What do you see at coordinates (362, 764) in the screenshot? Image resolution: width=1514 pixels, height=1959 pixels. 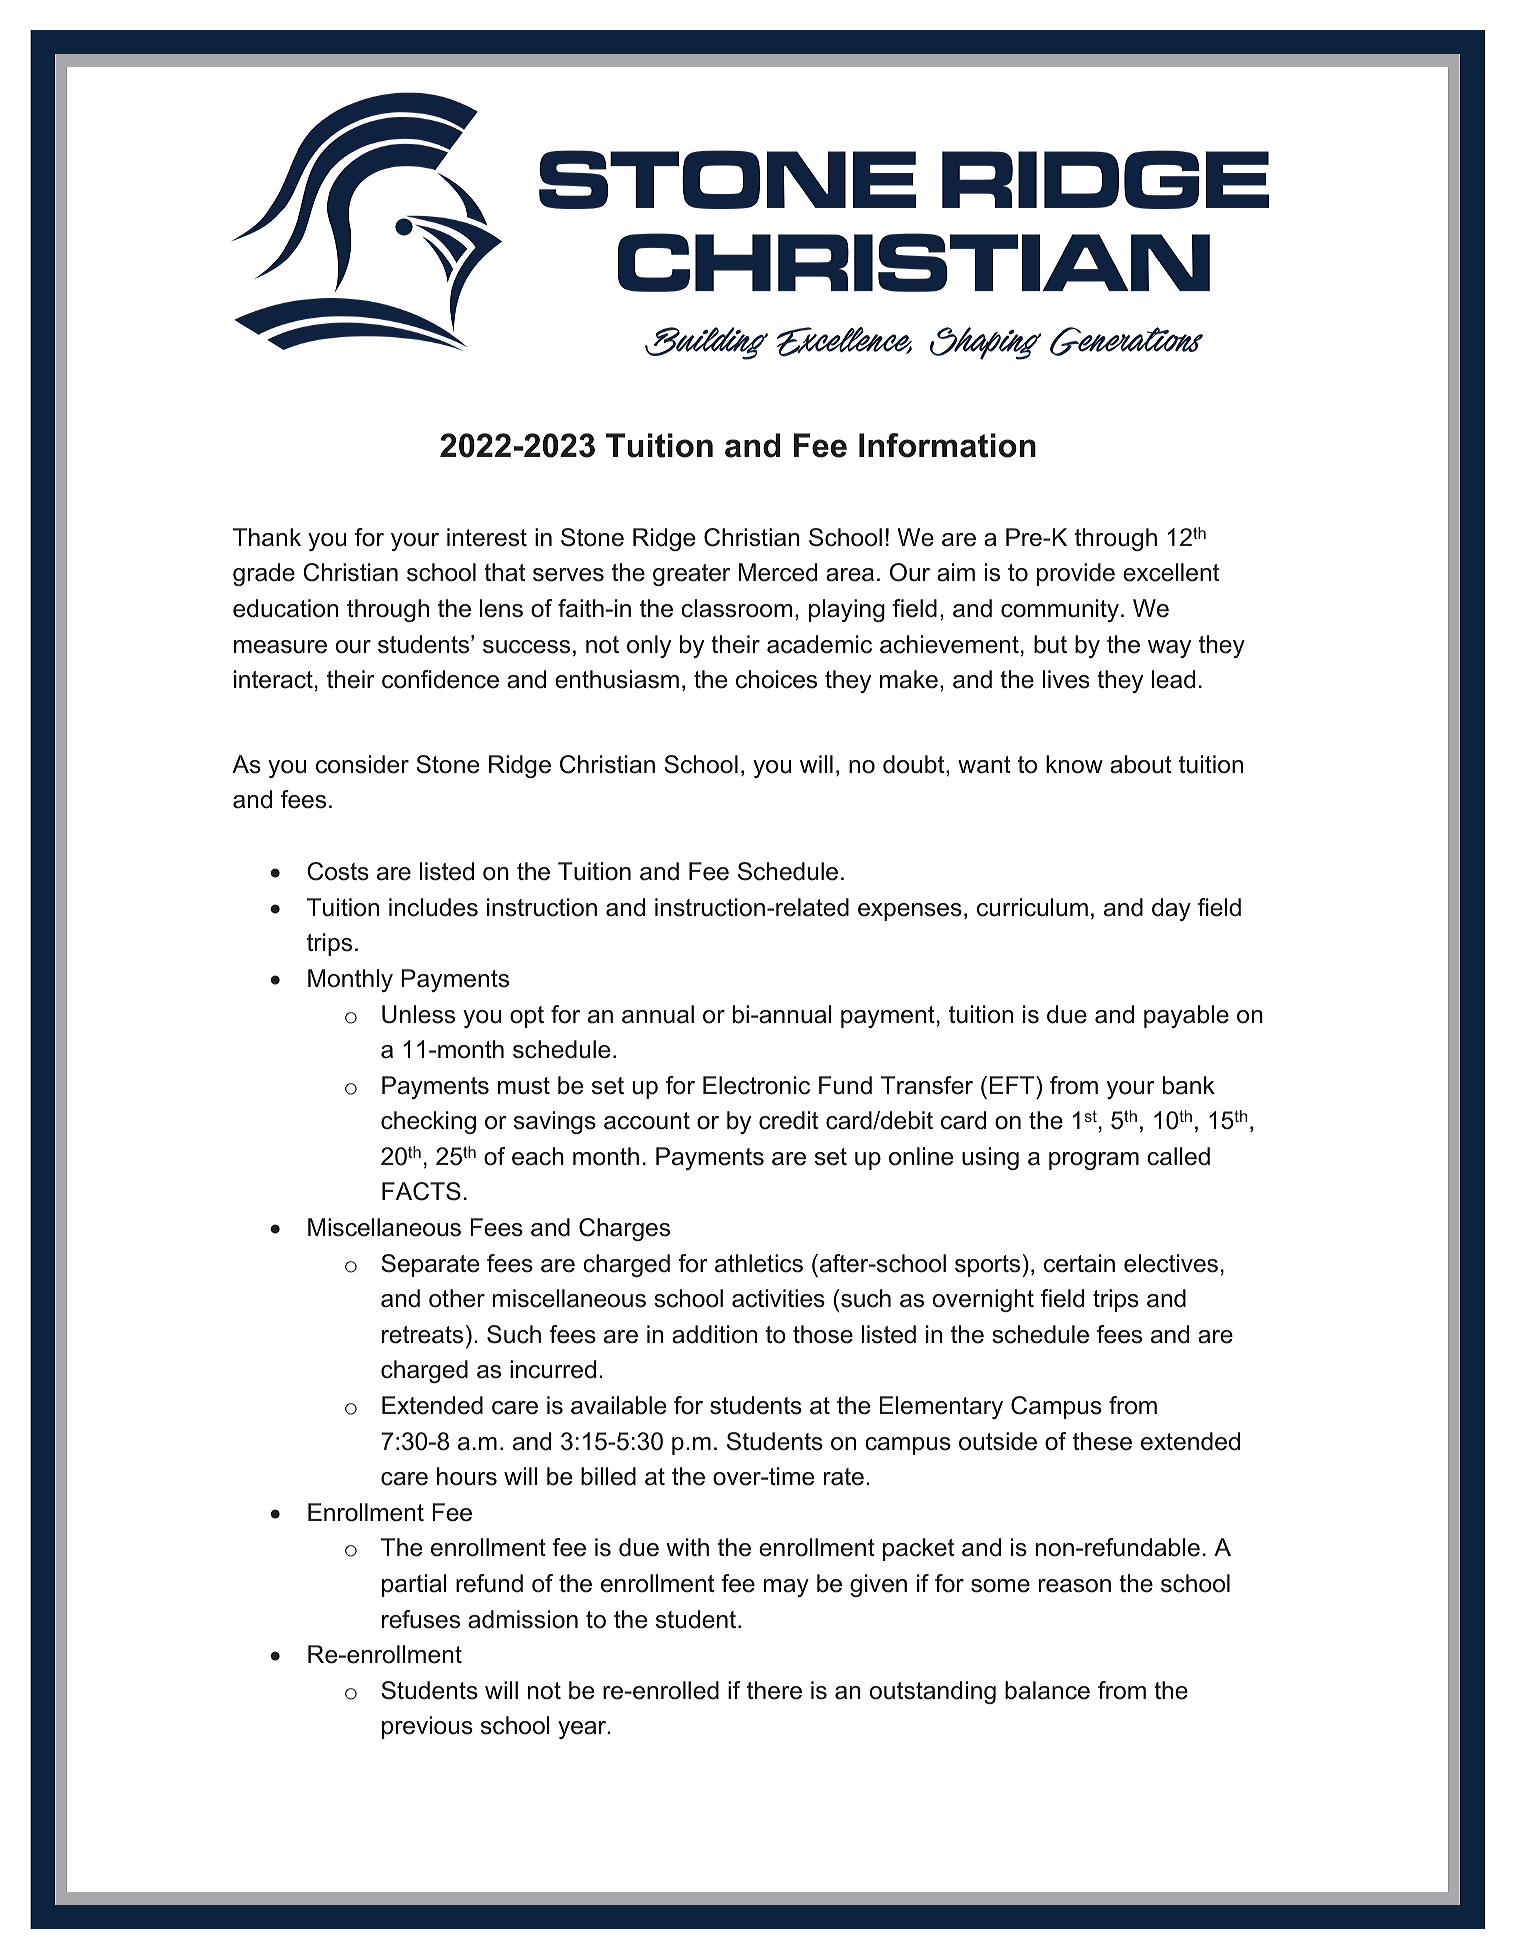 I see `consider` at bounding box center [362, 764].
